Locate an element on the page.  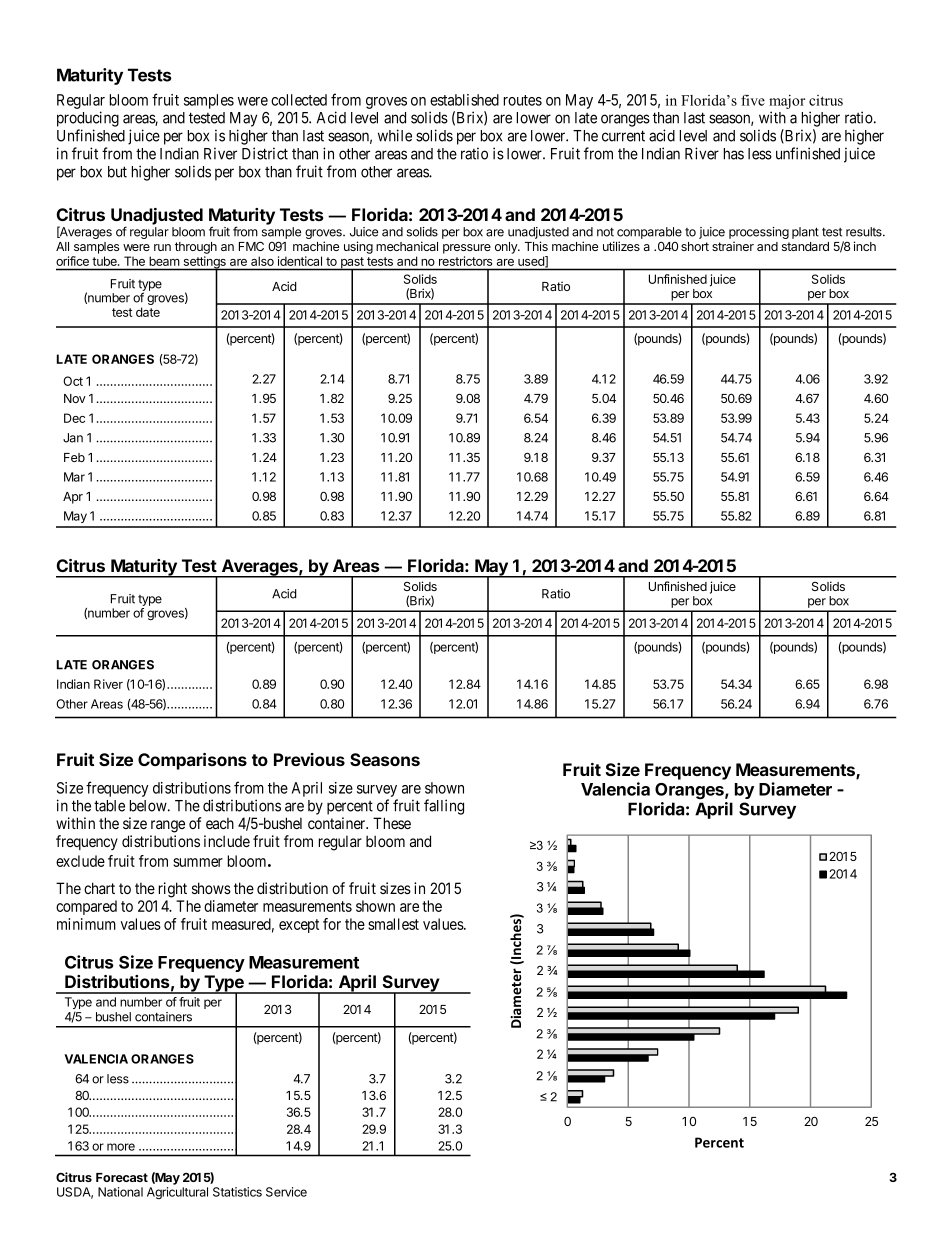
while is located at coordinates (395, 135).
